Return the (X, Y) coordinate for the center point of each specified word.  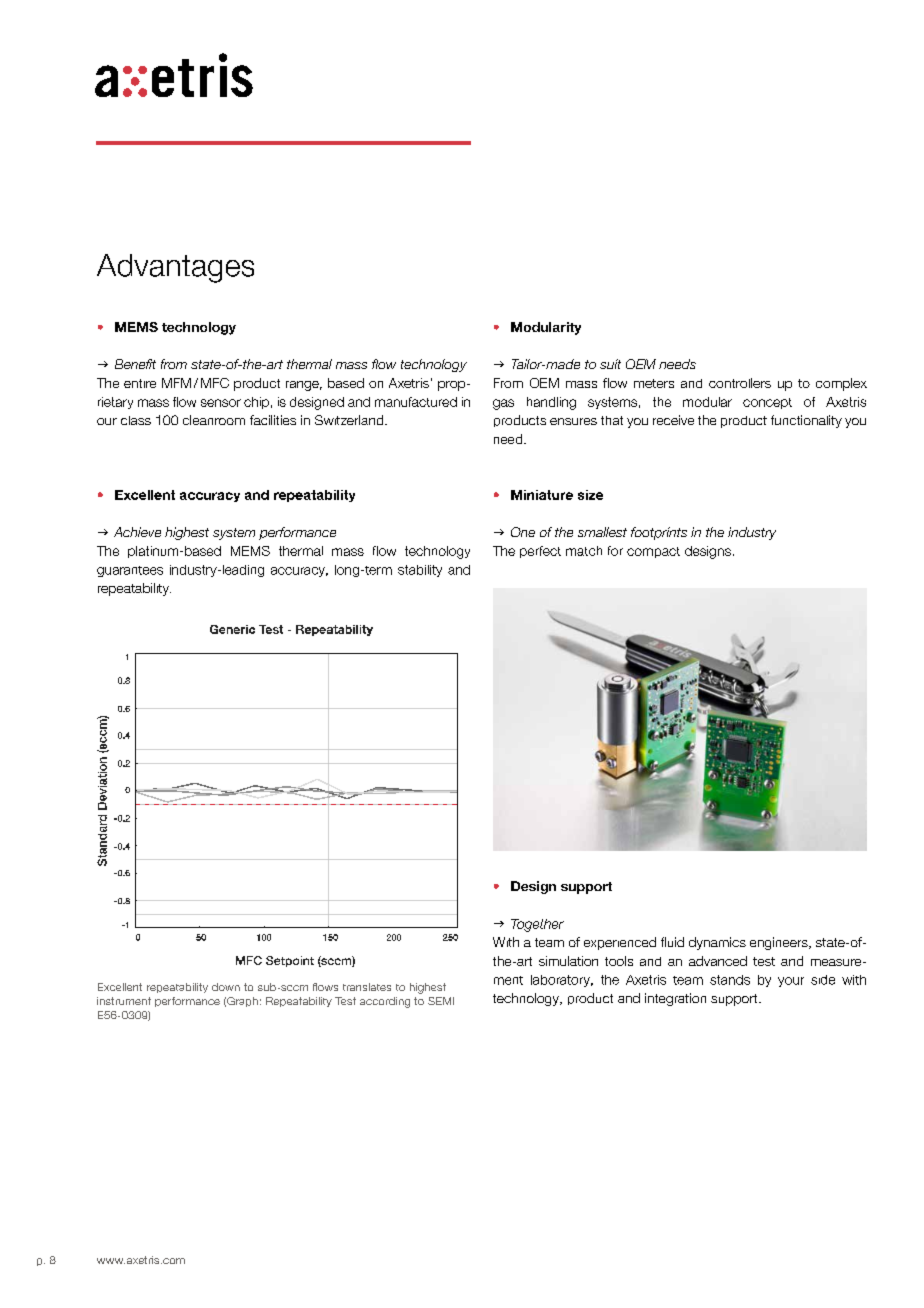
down (226, 987)
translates (367, 987)
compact (653, 552)
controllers (740, 383)
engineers (780, 943)
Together (537, 925)
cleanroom (214, 420)
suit (610, 364)
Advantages (175, 268)
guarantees (130, 571)
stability (420, 571)
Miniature (542, 495)
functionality (806, 421)
